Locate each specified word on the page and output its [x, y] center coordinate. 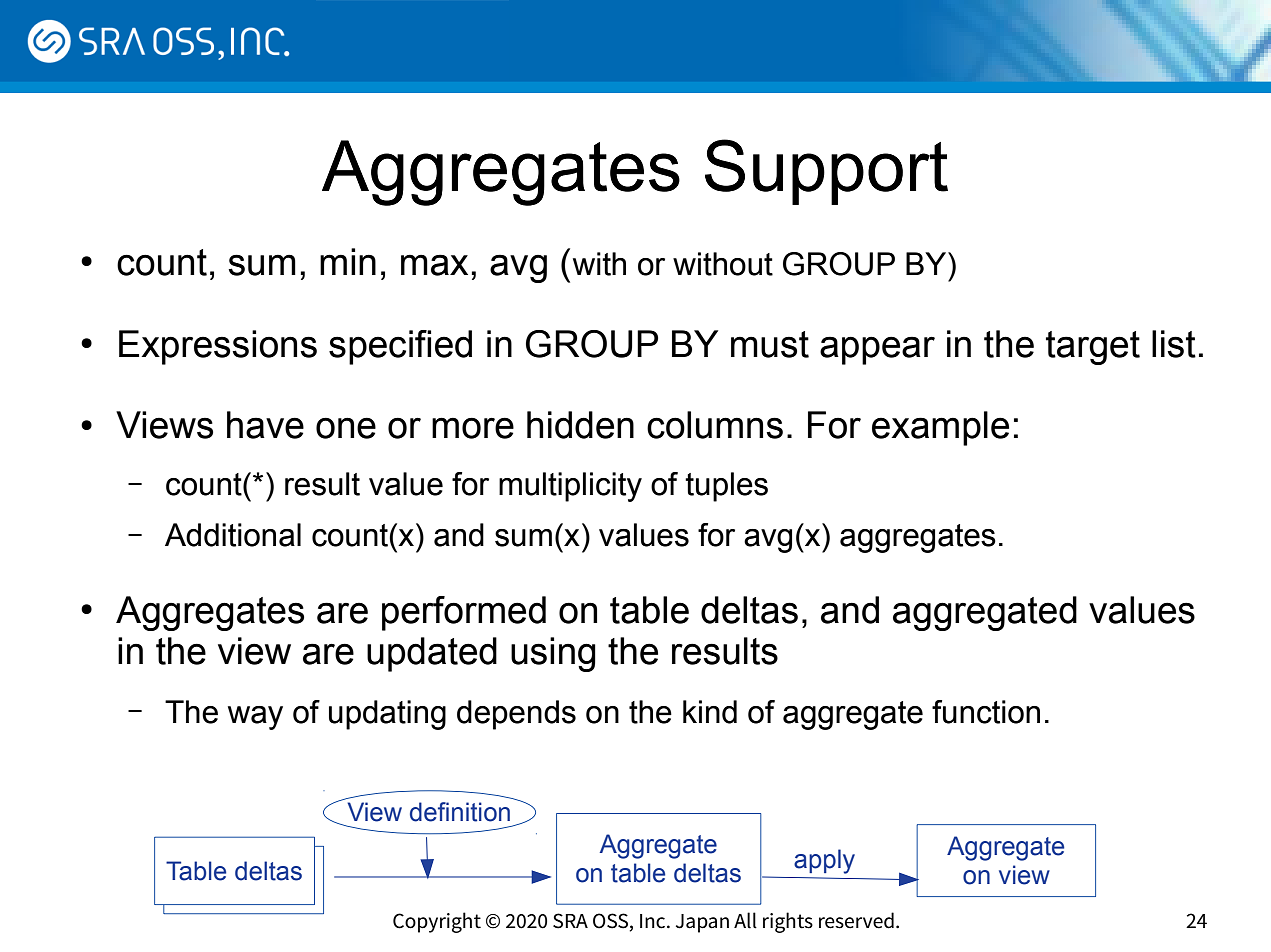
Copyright [437, 922]
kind [710, 712]
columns [715, 425]
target [1093, 348]
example [940, 428]
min [348, 261]
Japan [702, 923]
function [986, 712]
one [346, 428]
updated [432, 654]
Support [826, 172]
